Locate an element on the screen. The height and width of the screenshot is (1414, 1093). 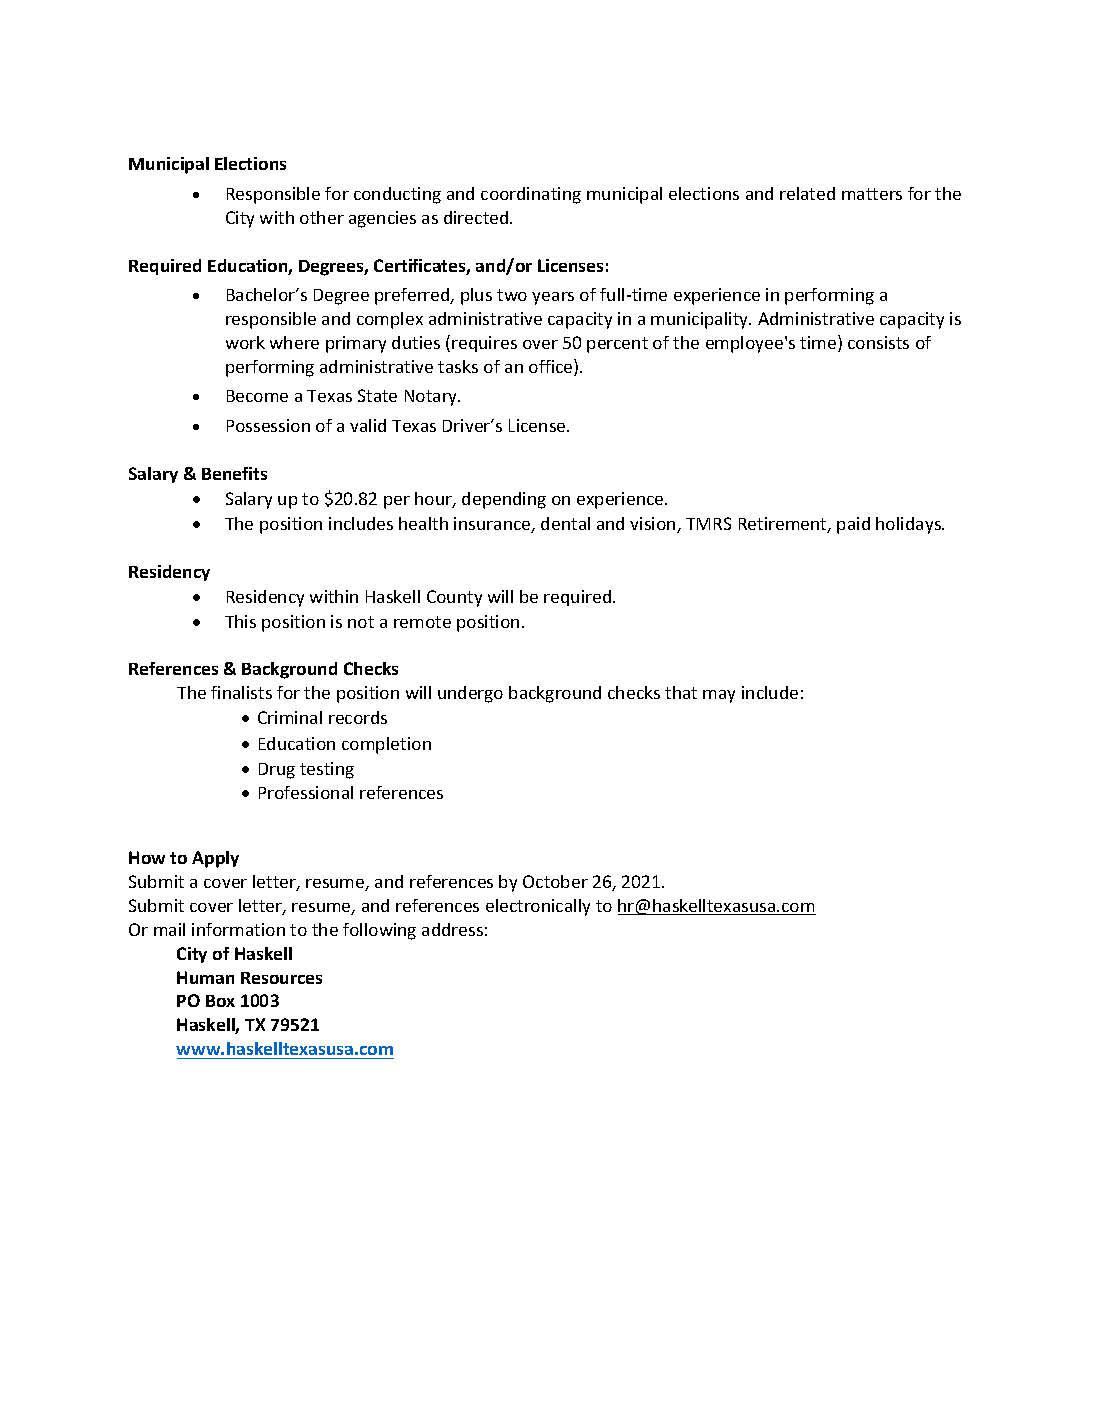
paid is located at coordinates (853, 525).
